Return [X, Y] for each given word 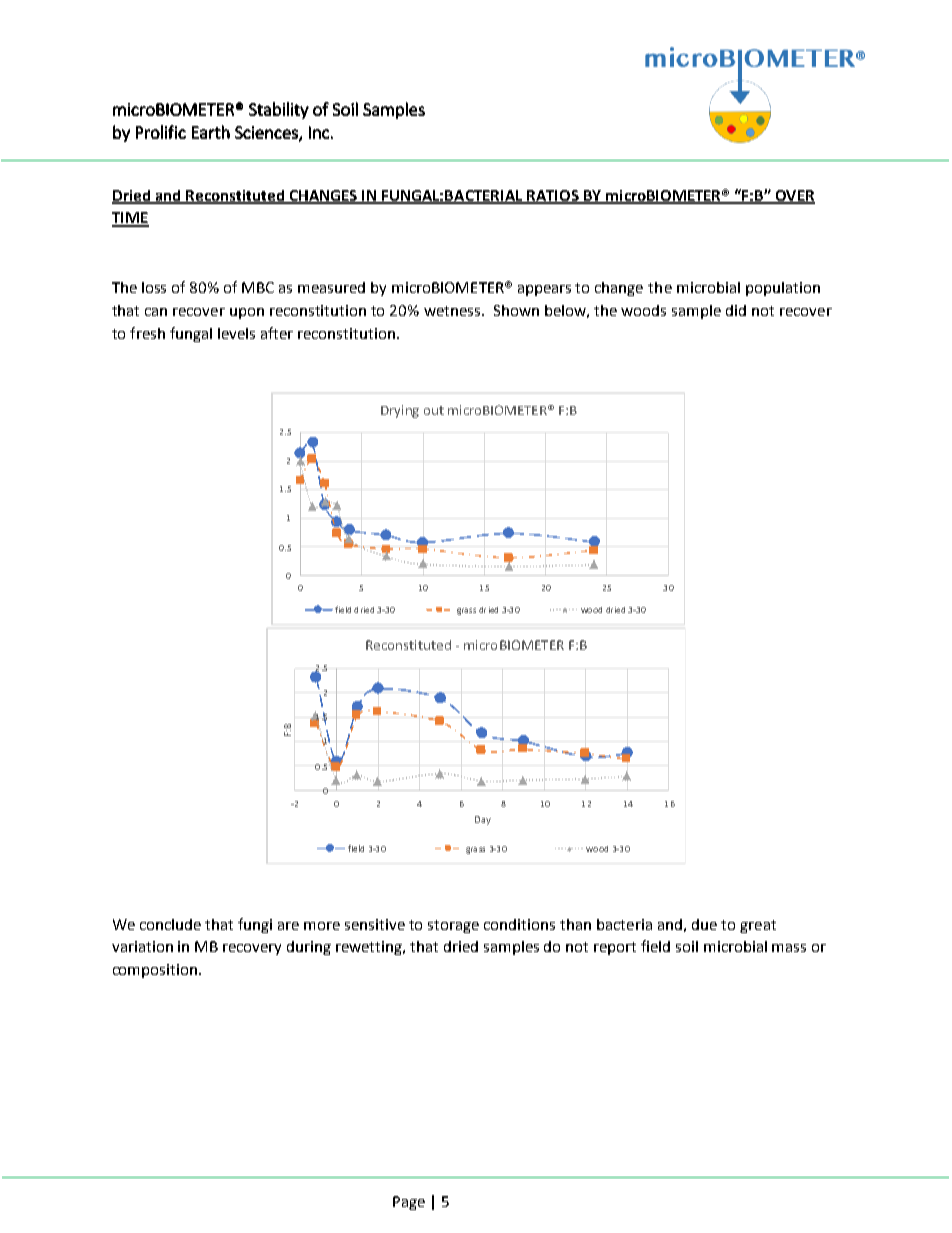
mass [789, 948]
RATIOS [553, 197]
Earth [211, 132]
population [783, 289]
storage [453, 926]
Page [409, 1203]
